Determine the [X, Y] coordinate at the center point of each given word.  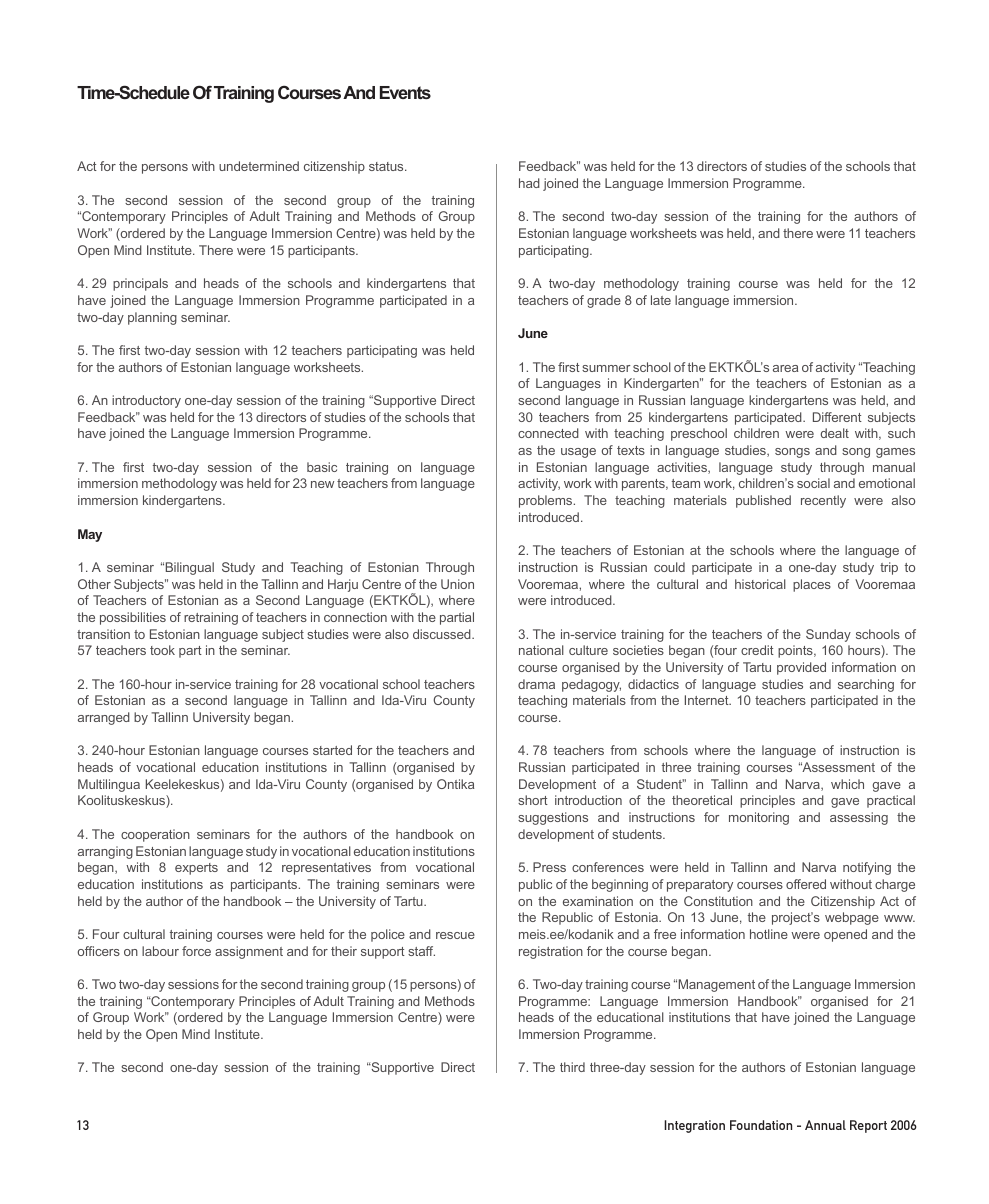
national [541, 650]
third [572, 1067]
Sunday [828, 635]
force [196, 951]
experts [196, 869]
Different [837, 417]
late [661, 300]
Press [549, 867]
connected [548, 433]
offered [806, 884]
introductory [146, 401]
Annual [825, 1125]
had [529, 183]
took [162, 650]
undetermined [259, 166]
